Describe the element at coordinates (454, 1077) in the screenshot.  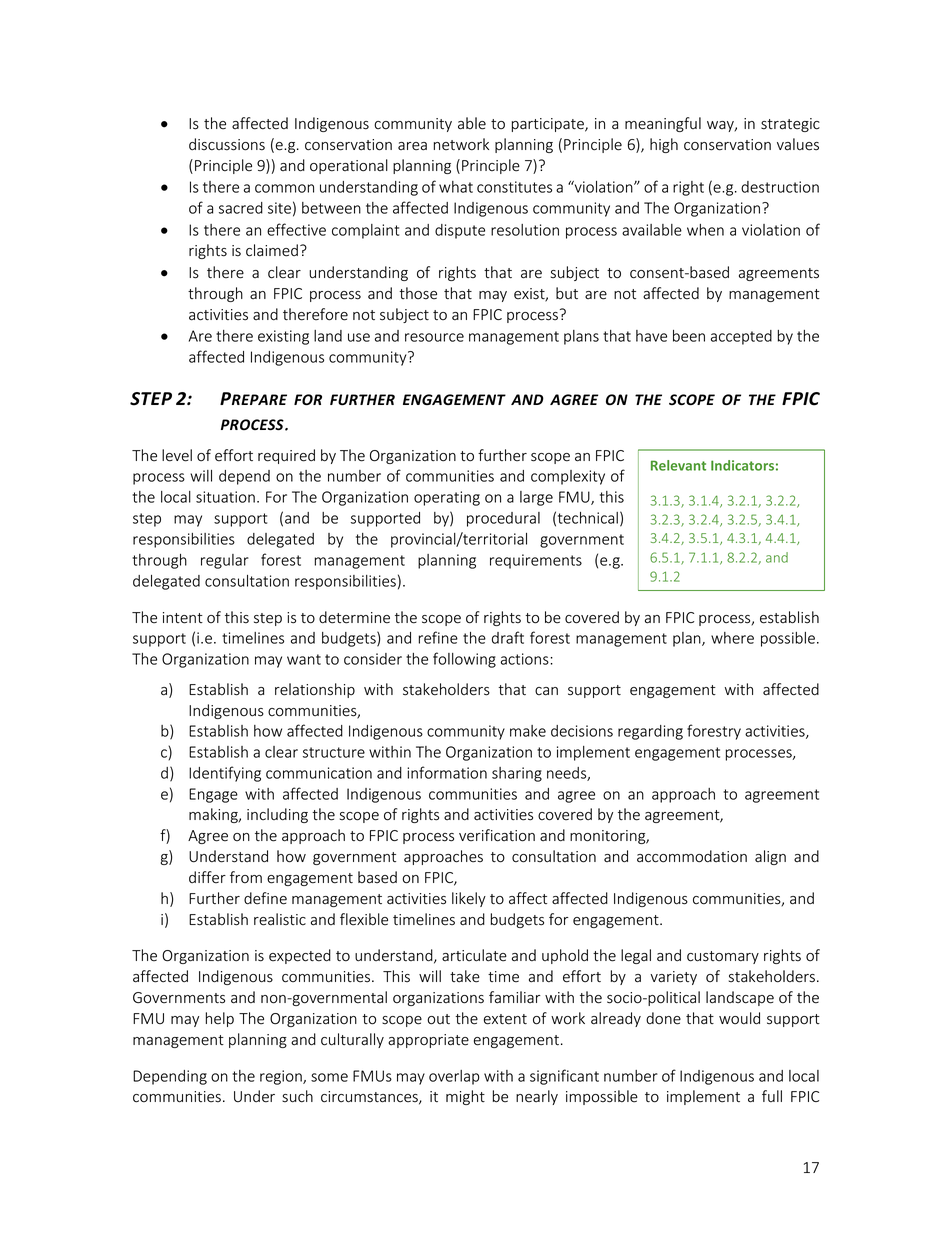
I see `overlap` at that location.
